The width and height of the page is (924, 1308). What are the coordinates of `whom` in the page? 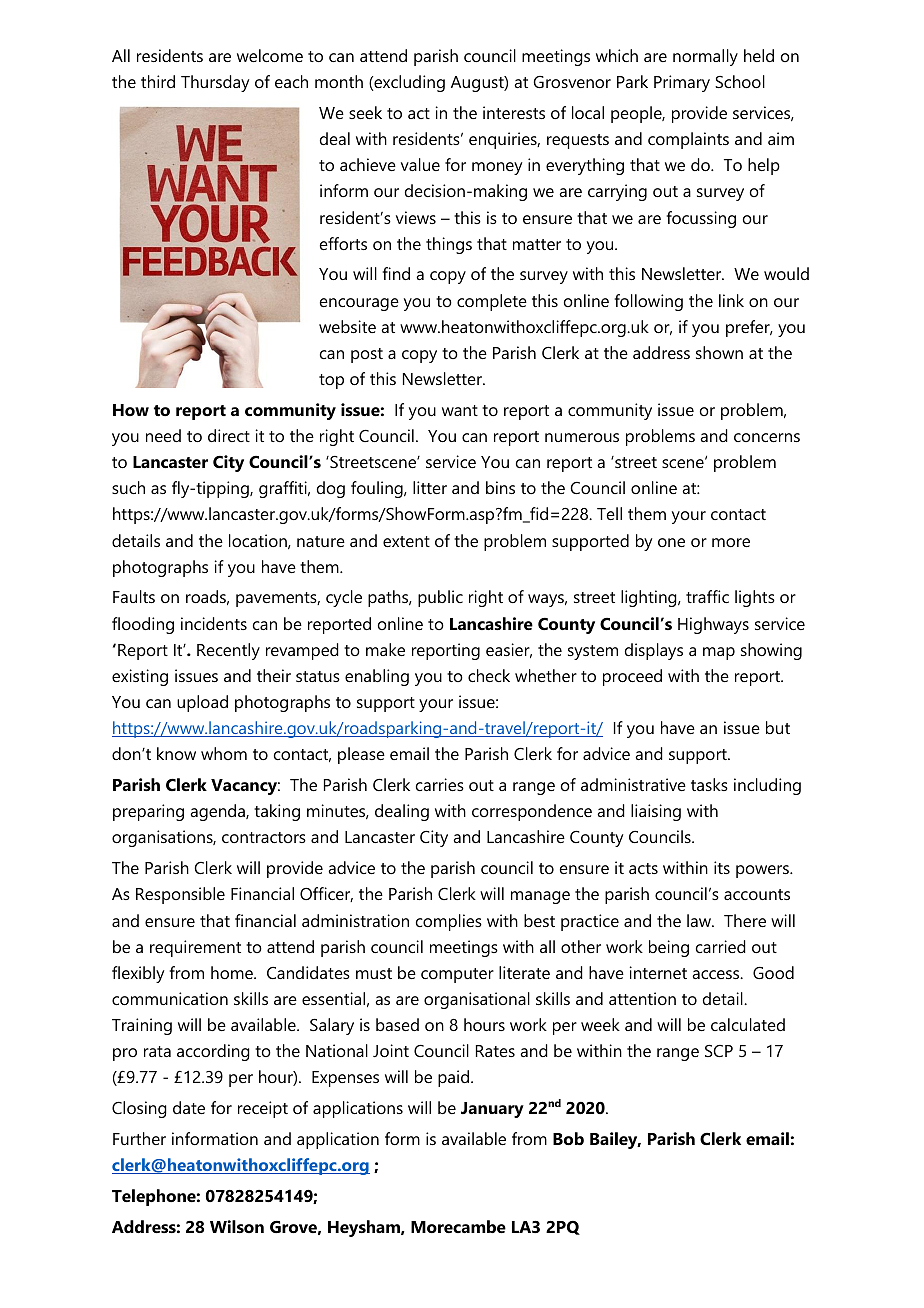 It's located at (224, 753).
